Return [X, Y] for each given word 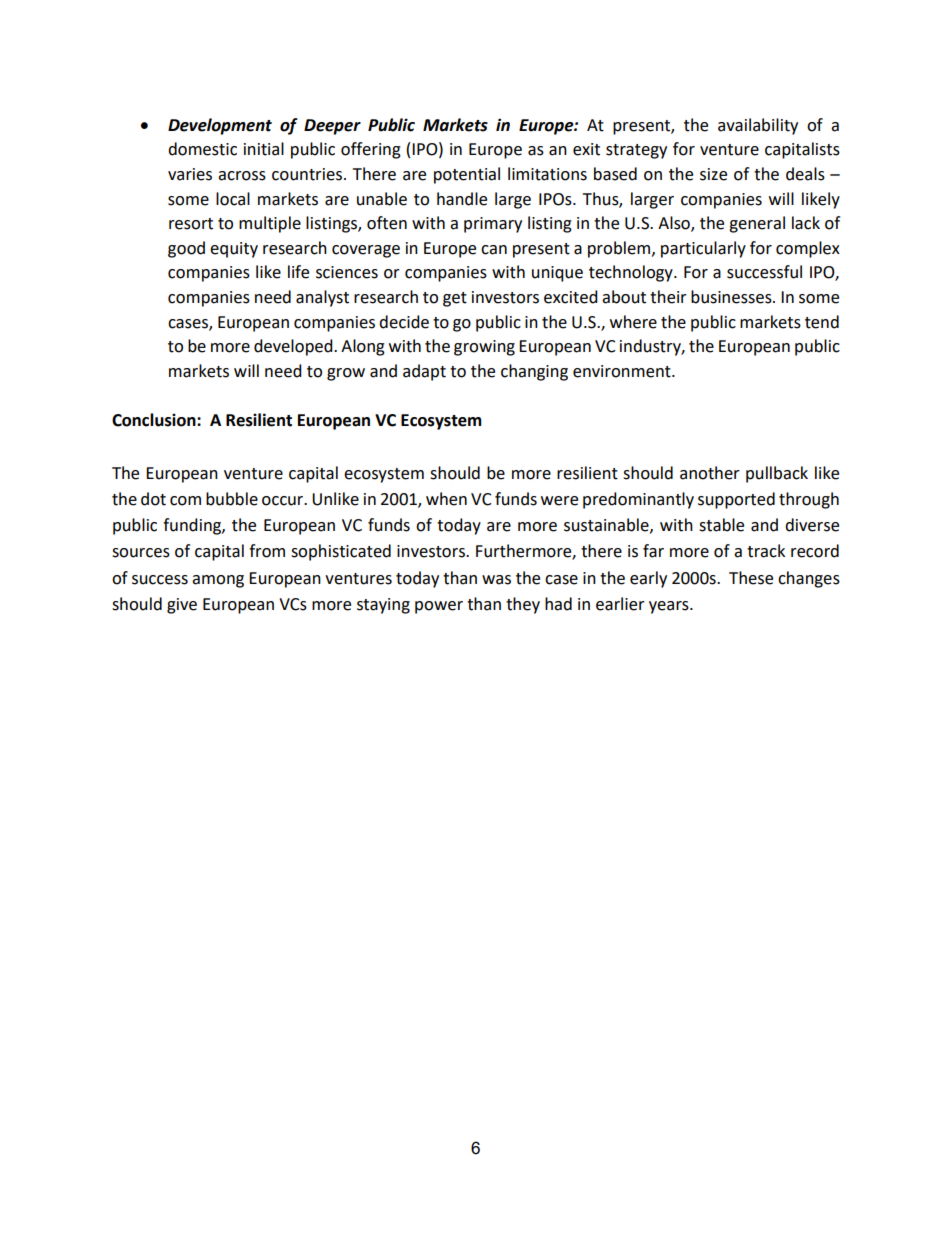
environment [623, 371]
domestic [202, 149]
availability [758, 126]
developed [294, 347]
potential [467, 175]
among [218, 581]
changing [534, 372]
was [496, 580]
